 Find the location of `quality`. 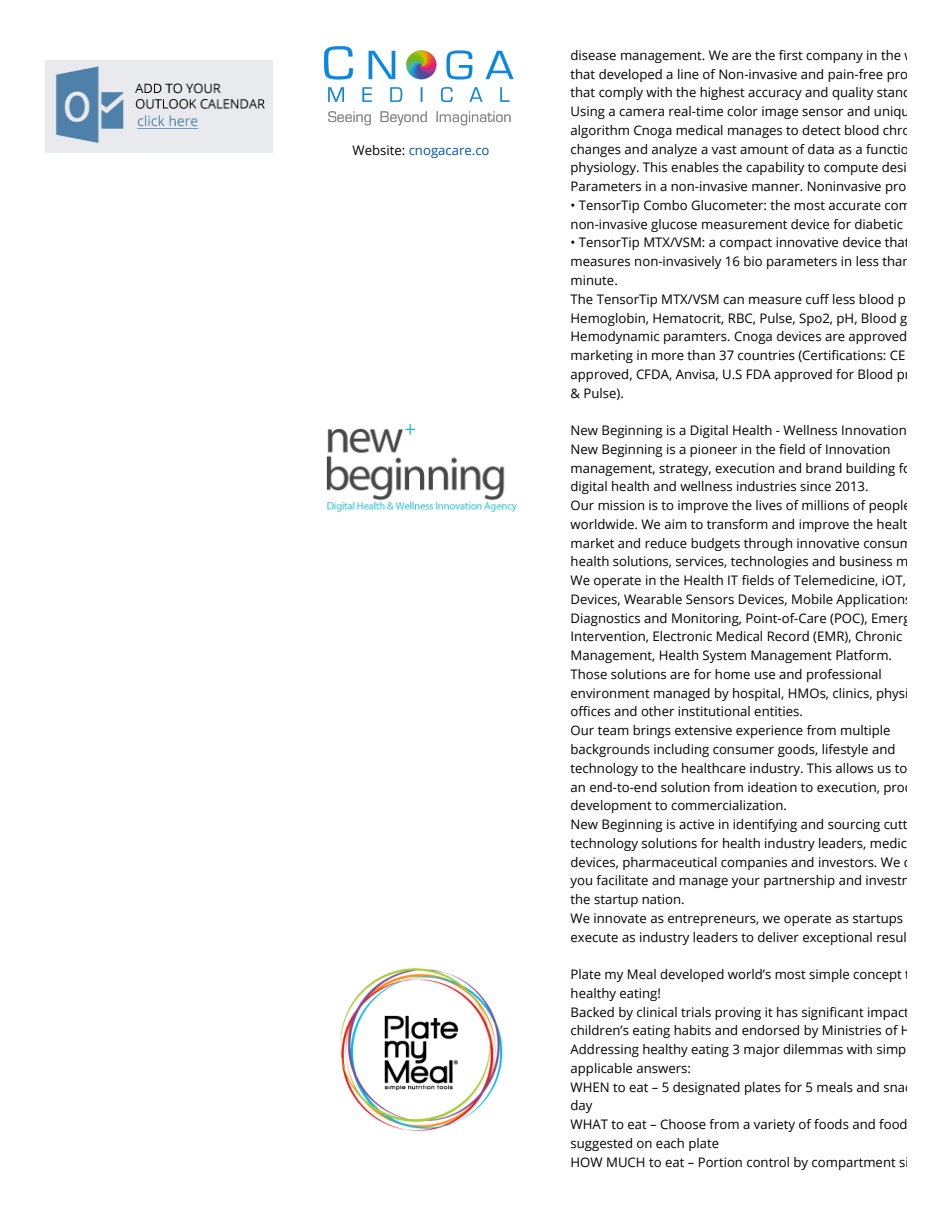

quality is located at coordinates (853, 93).
